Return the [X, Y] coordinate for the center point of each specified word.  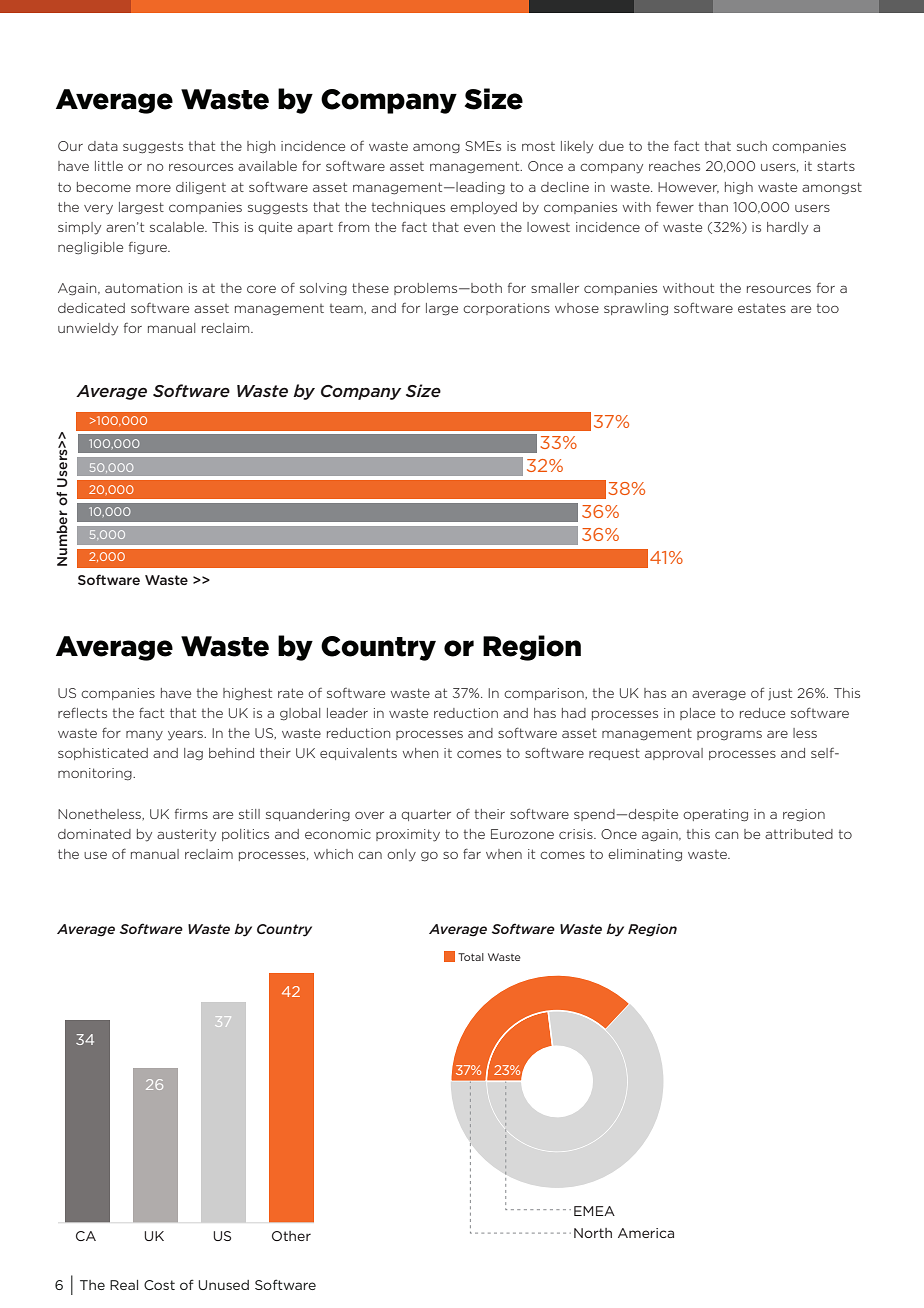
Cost [159, 1285]
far [472, 853]
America [646, 1233]
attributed [799, 834]
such [752, 146]
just [780, 694]
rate [290, 693]
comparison [545, 694]
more [153, 188]
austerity [186, 835]
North [593, 1233]
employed [483, 208]
